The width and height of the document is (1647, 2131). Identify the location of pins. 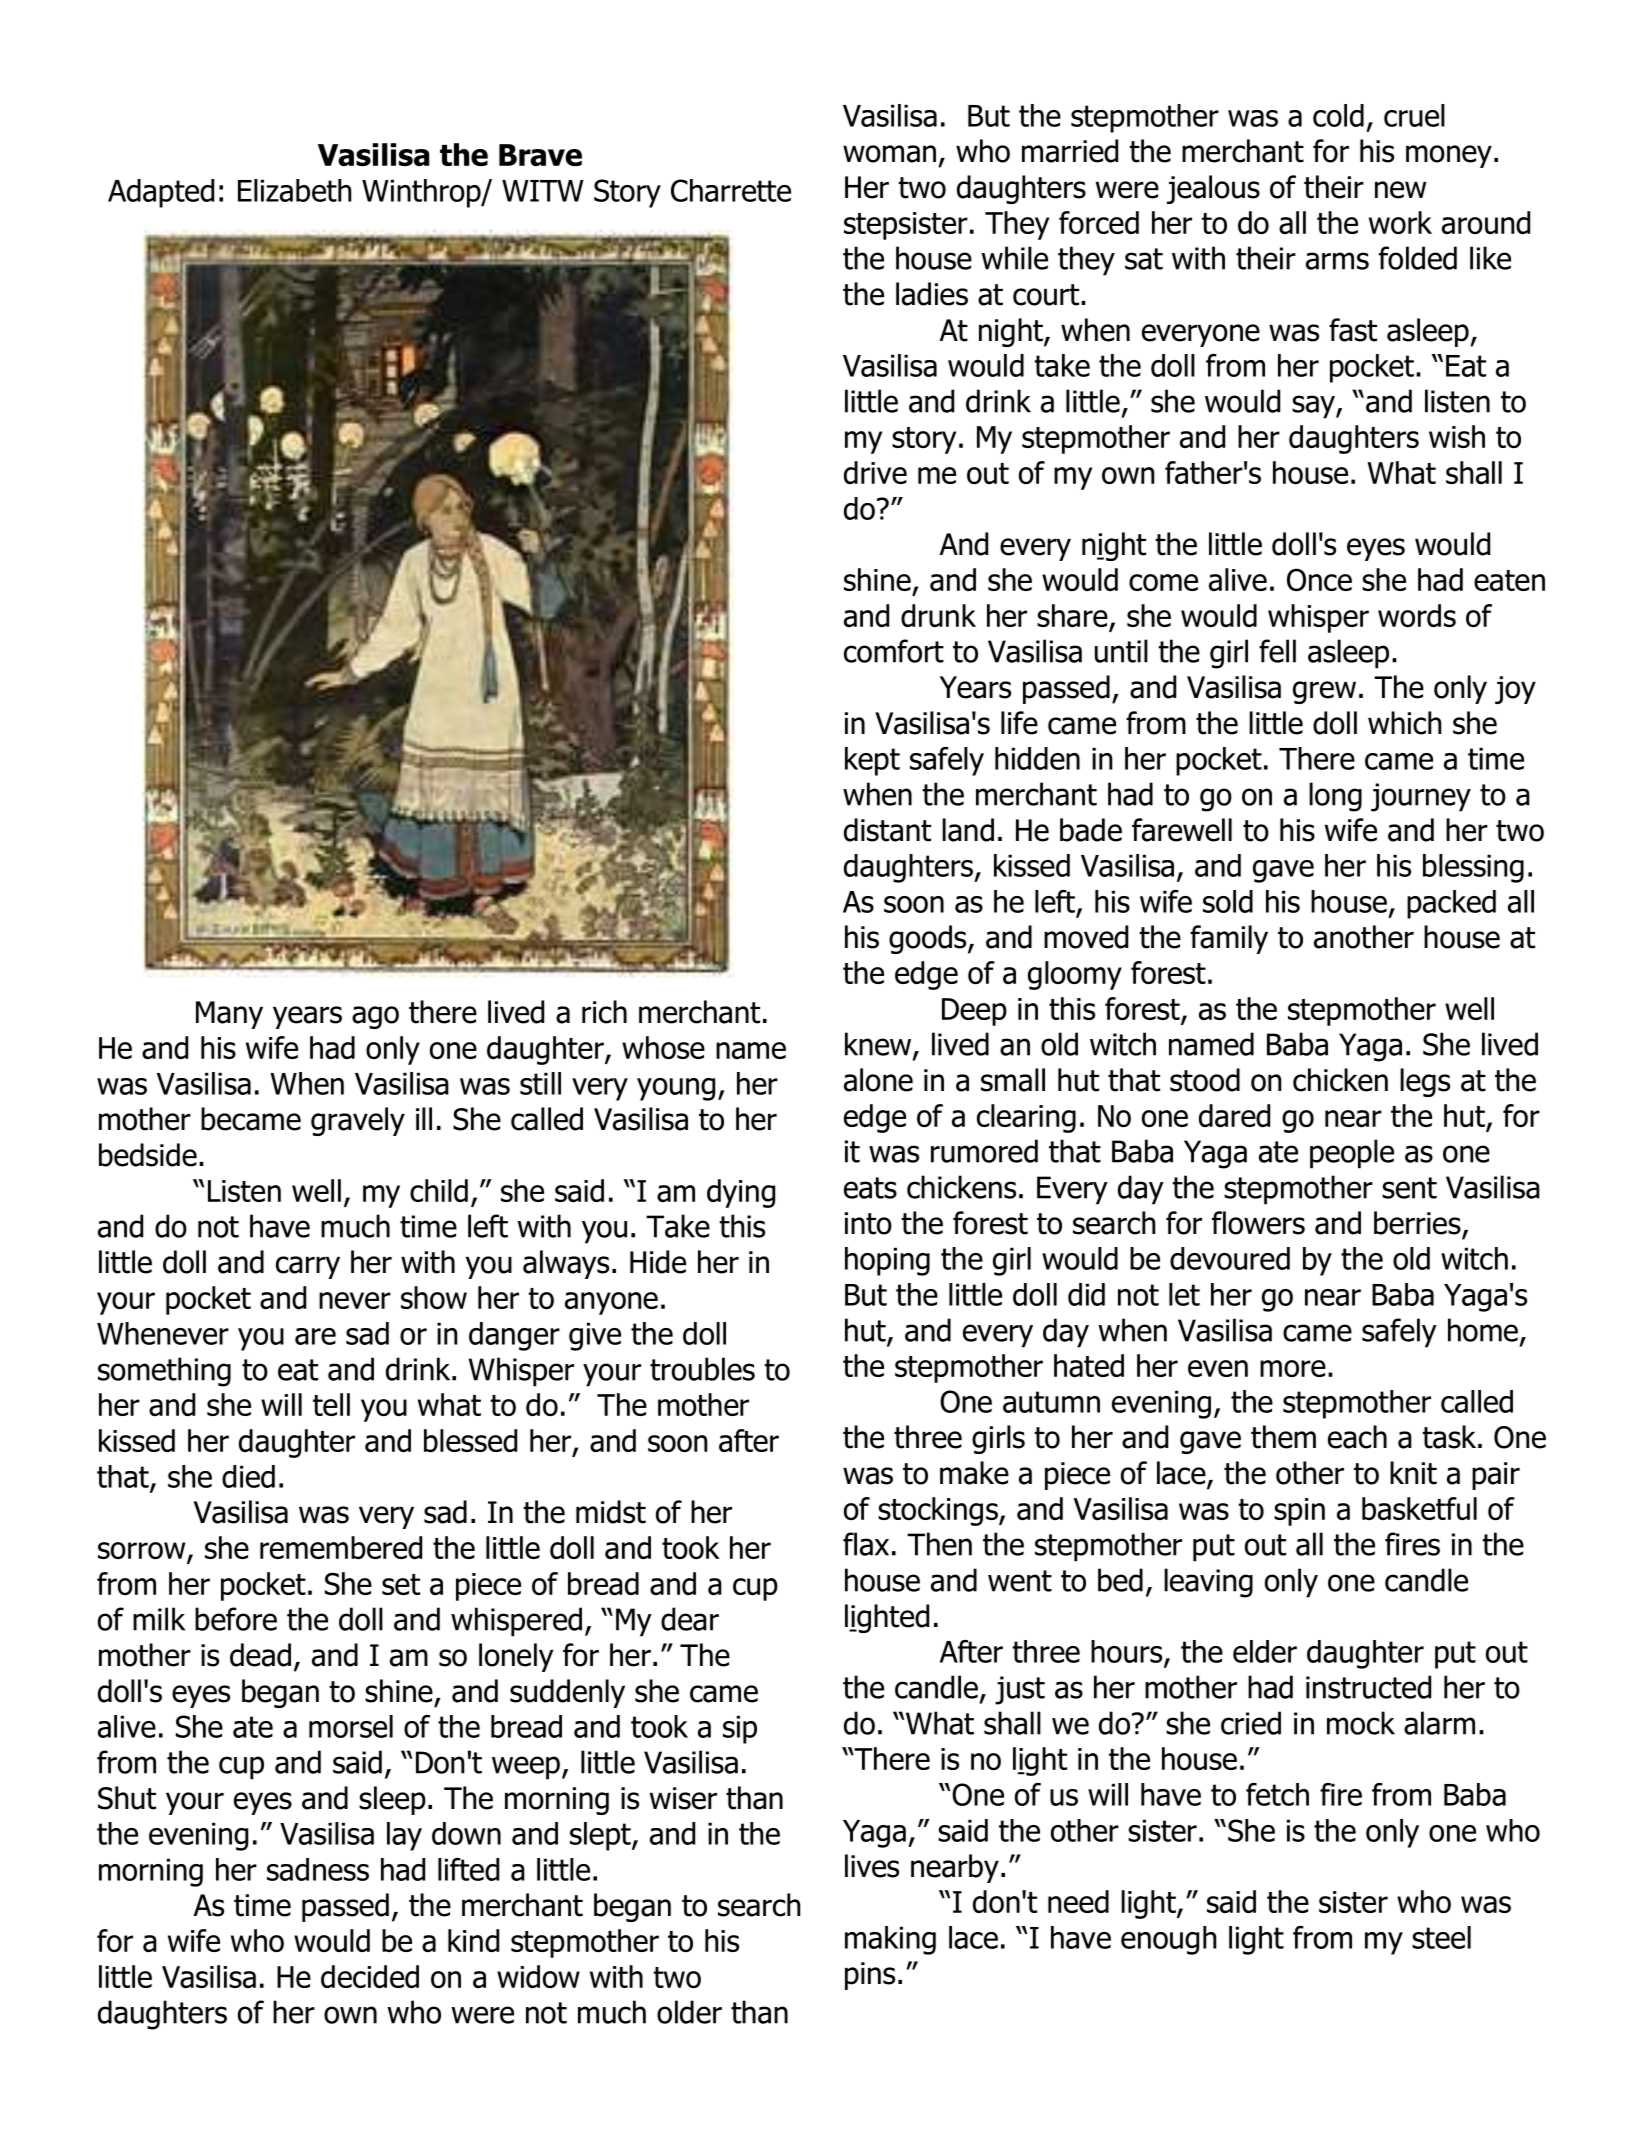
(870, 1976).
